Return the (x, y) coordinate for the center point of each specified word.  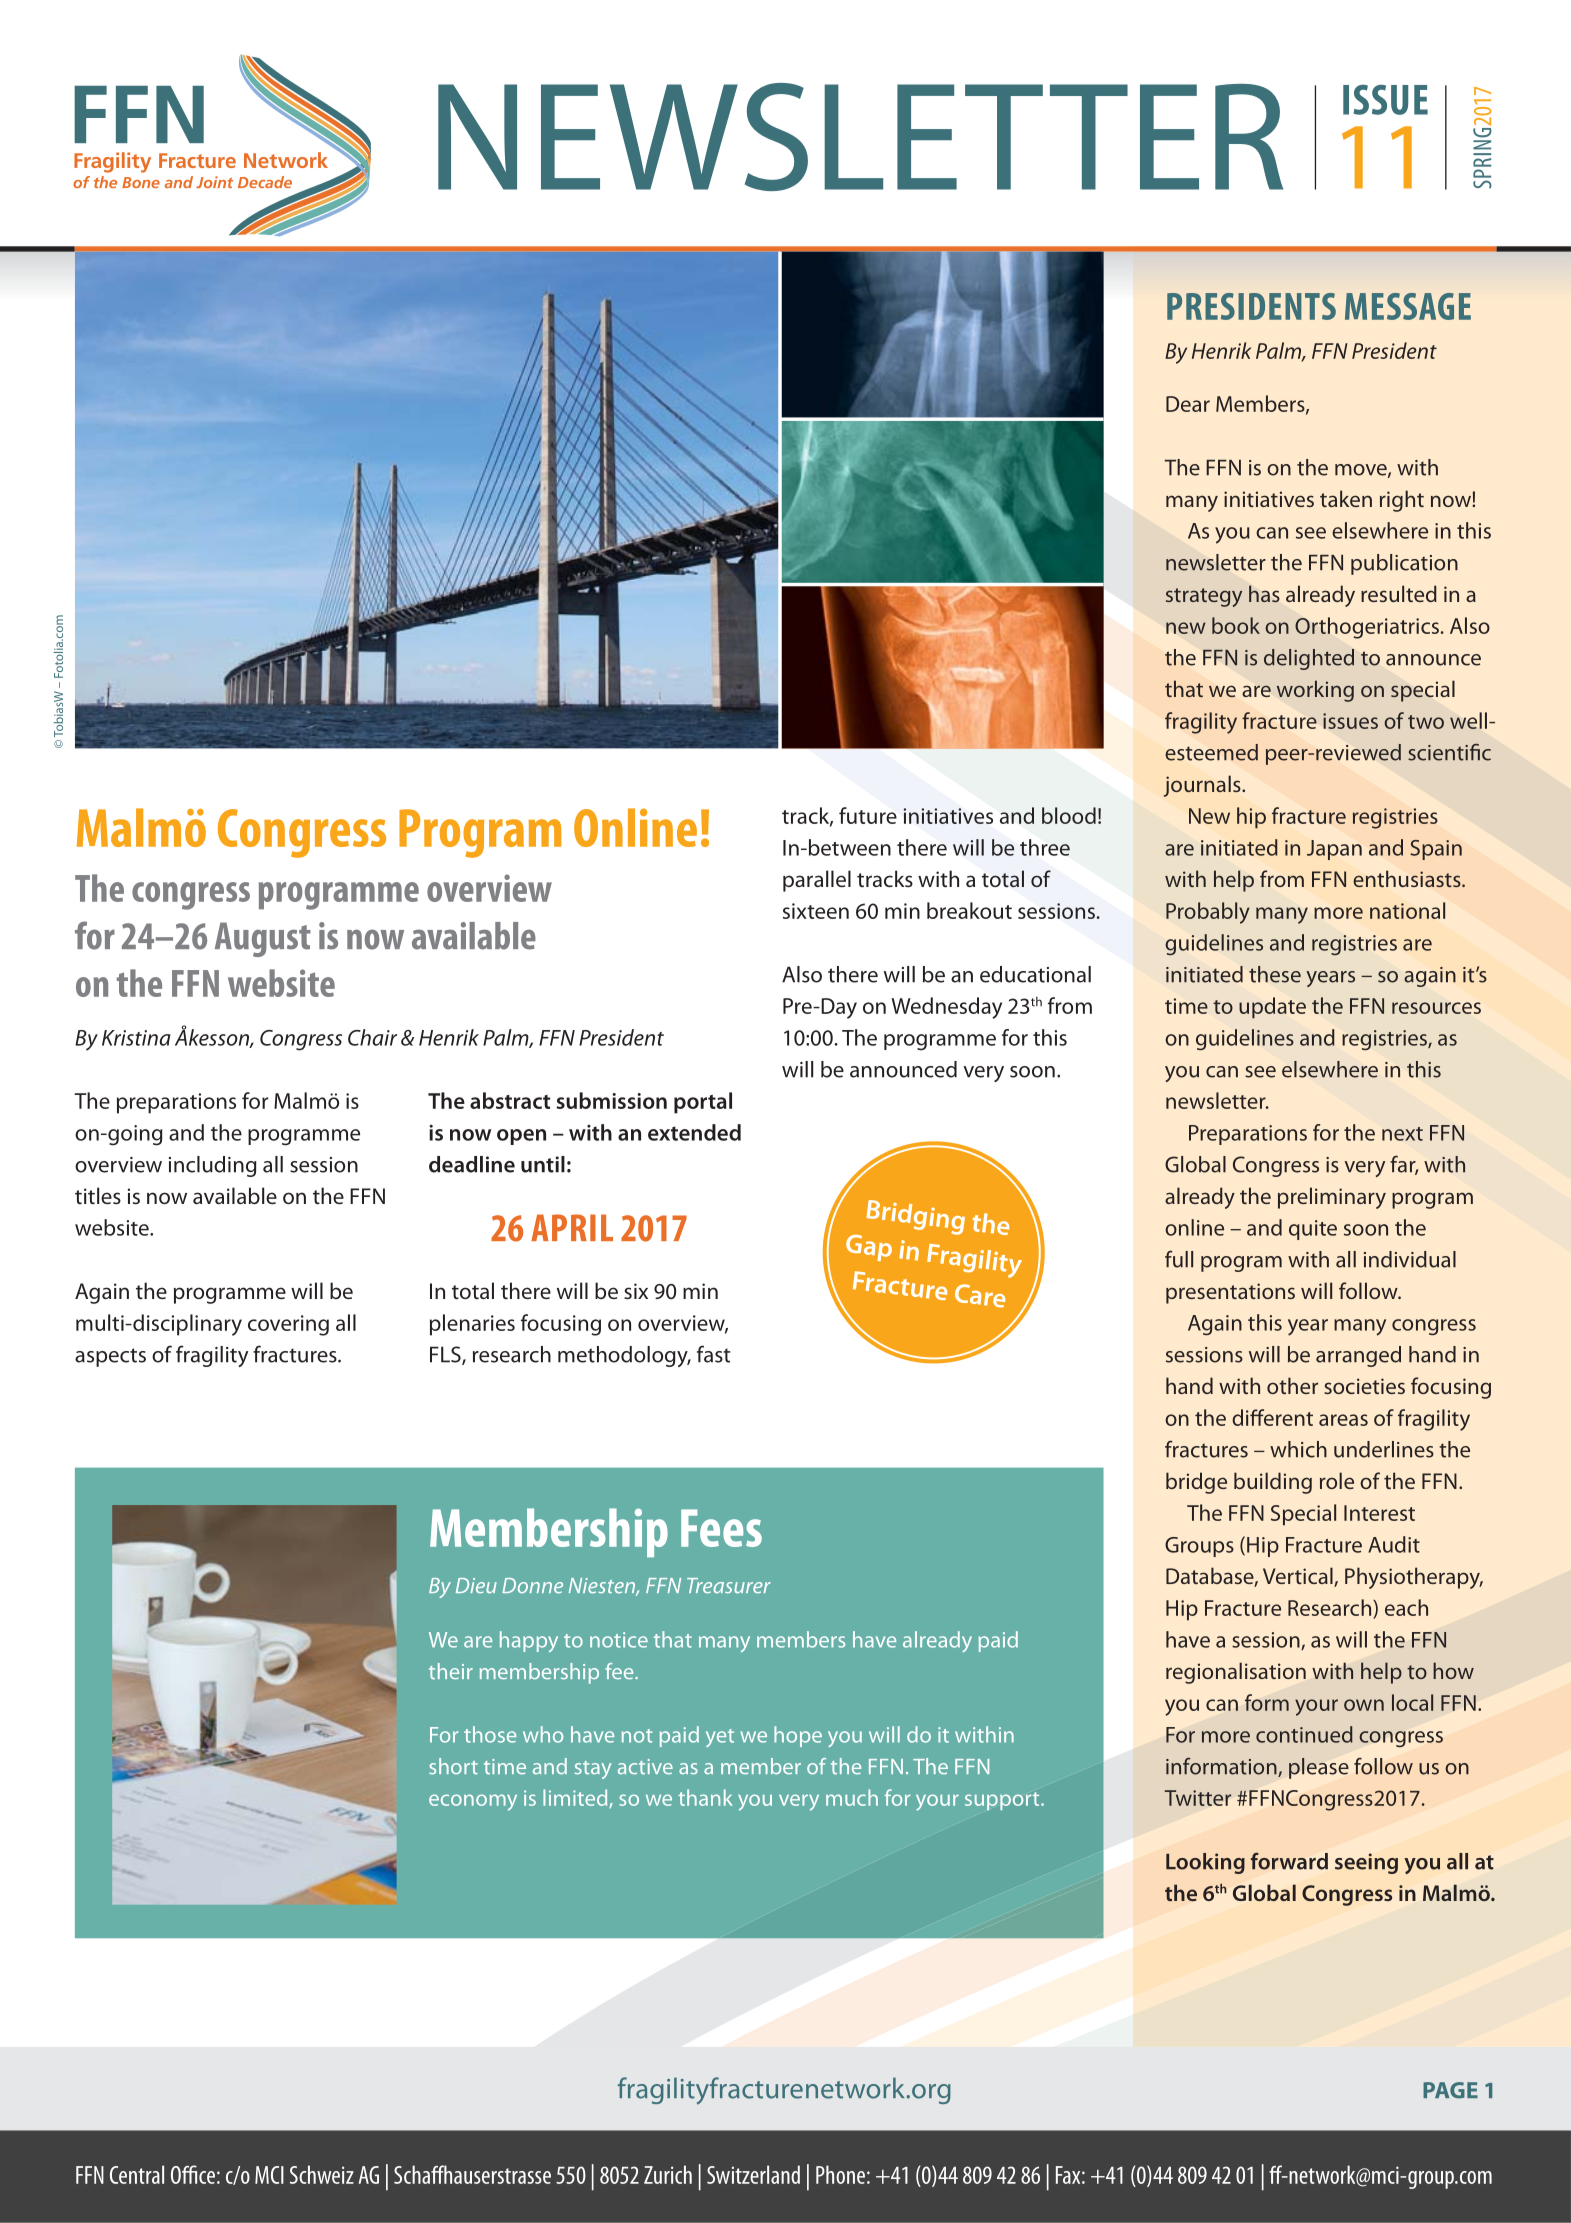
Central (137, 2174)
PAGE (1450, 2090)
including (212, 1166)
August (263, 939)
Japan (1334, 850)
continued (1304, 1734)
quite (1313, 1230)
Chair (372, 1037)
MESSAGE (1408, 306)
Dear (1188, 404)
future (868, 815)
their (451, 1671)
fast (713, 1354)
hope (798, 1736)
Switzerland (753, 2174)
